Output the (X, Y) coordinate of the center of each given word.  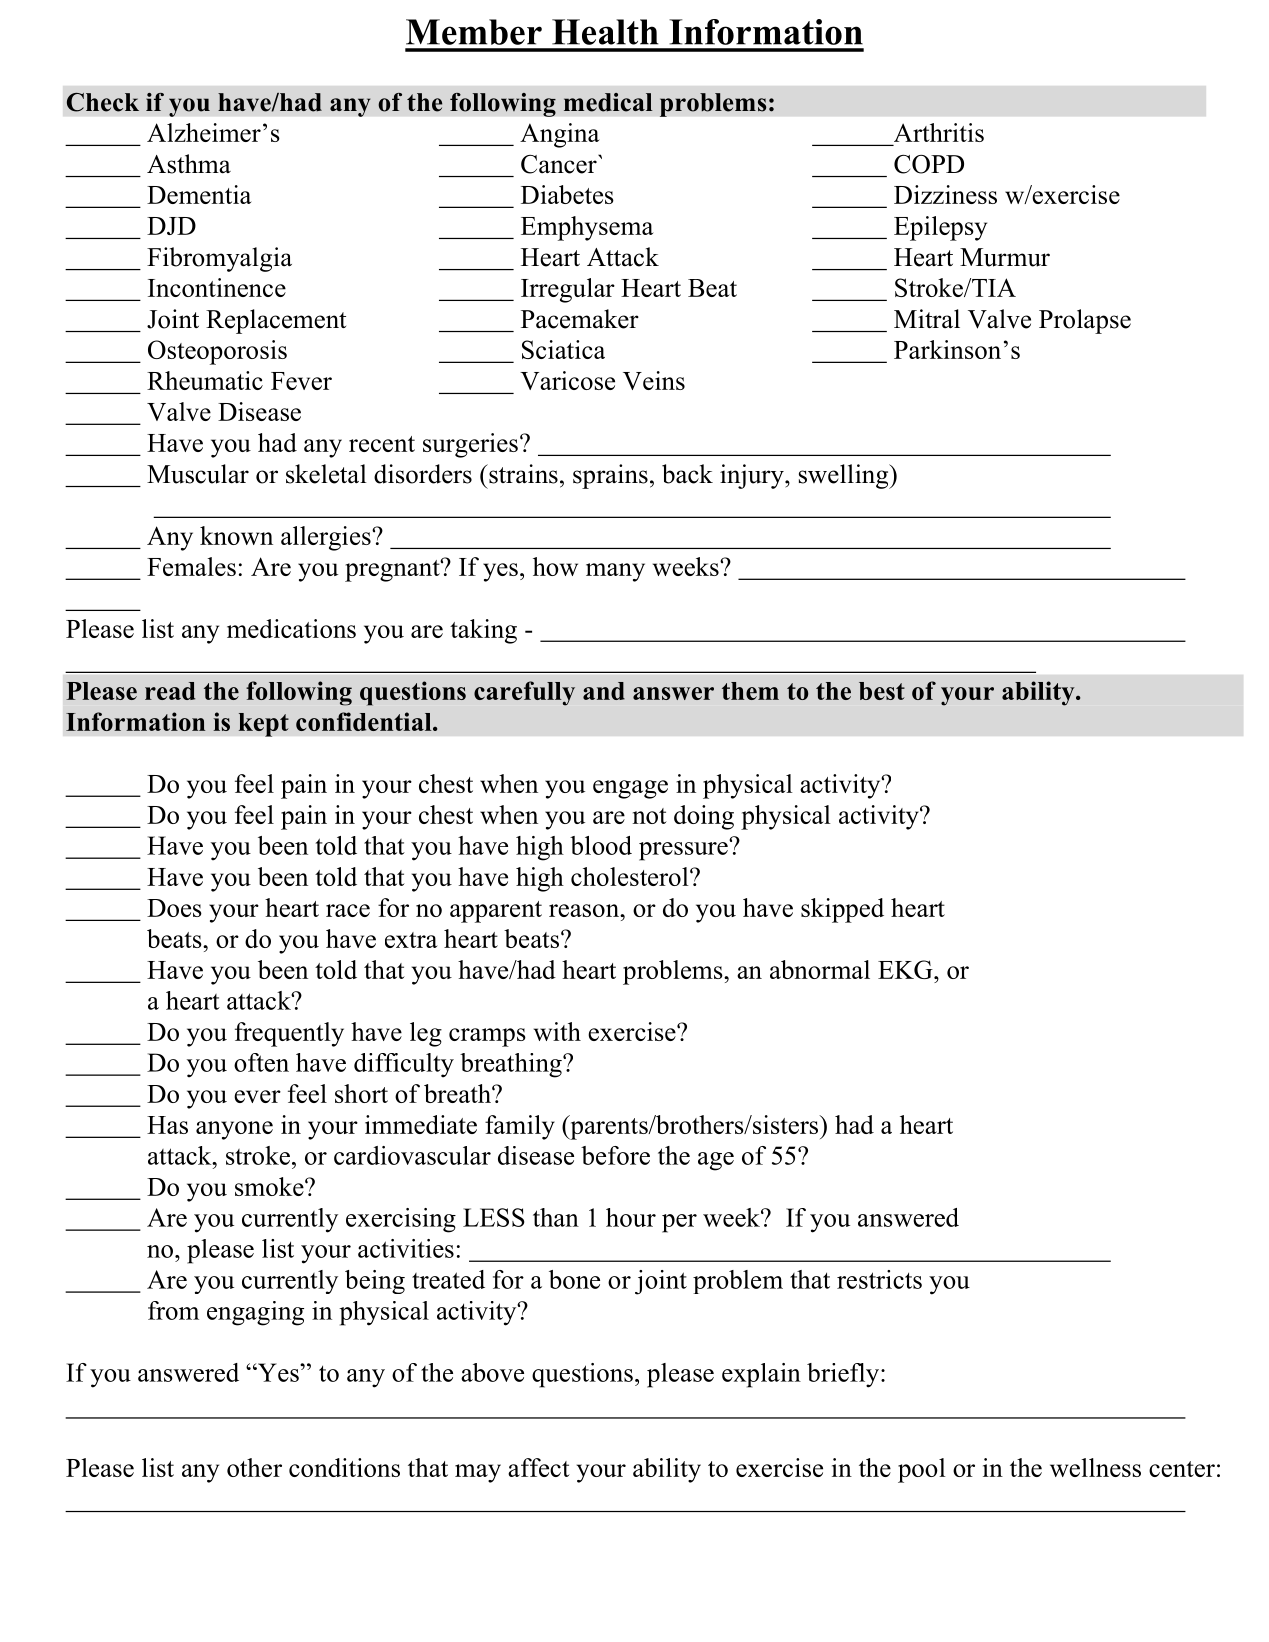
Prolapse (1085, 321)
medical (608, 102)
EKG (906, 969)
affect (539, 1467)
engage (630, 789)
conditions (344, 1467)
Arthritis (937, 134)
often (261, 1062)
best (882, 691)
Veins (654, 380)
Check (103, 102)
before (615, 1155)
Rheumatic (205, 380)
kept (263, 725)
